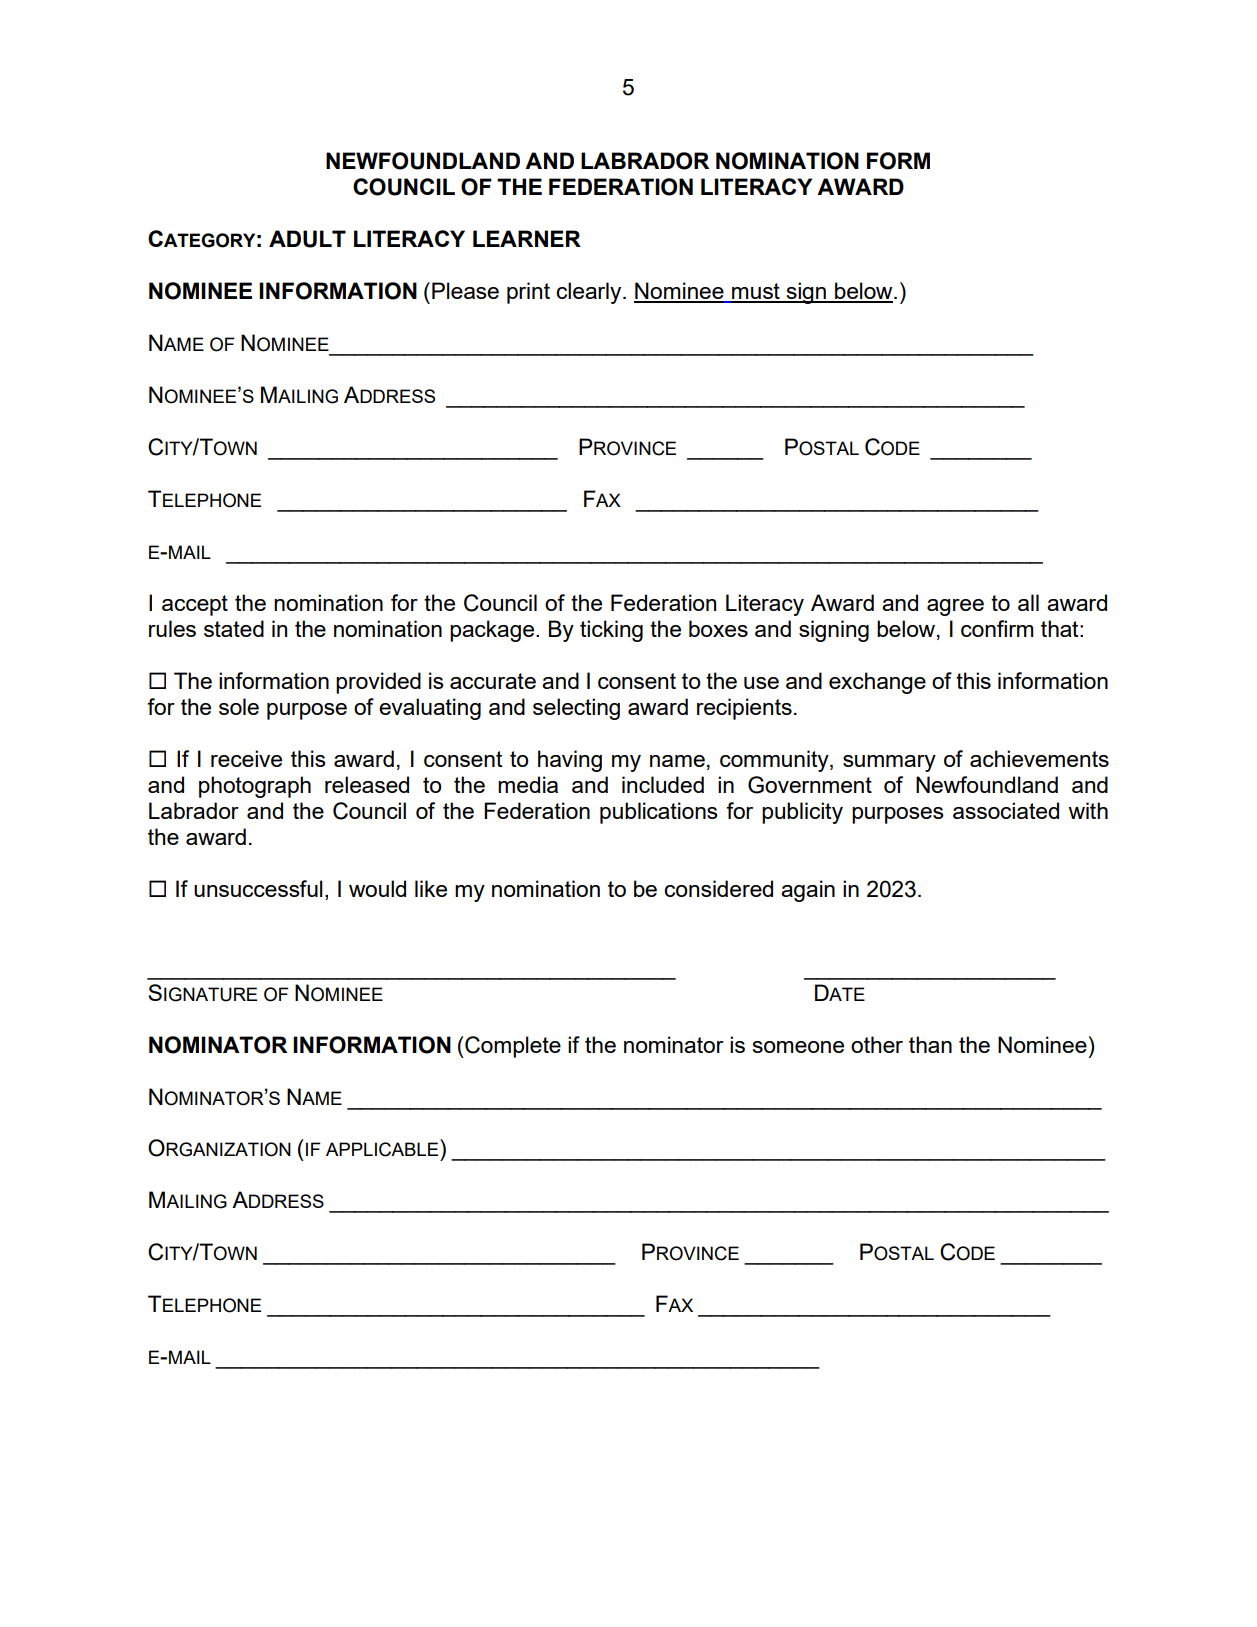  What do you see at coordinates (756, 292) in the page?
I see `must` at bounding box center [756, 292].
